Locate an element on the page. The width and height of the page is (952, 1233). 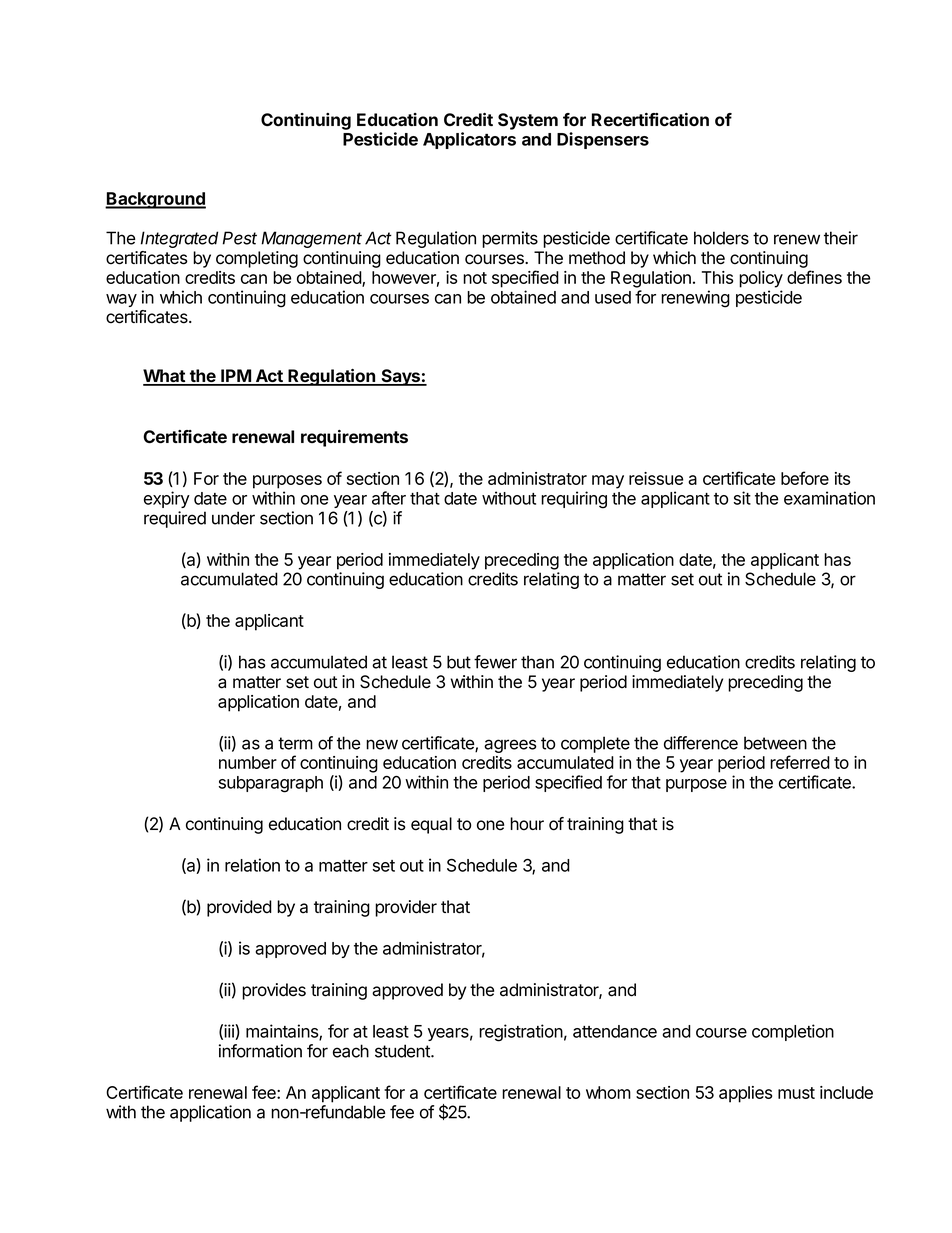
number is located at coordinates (248, 762).
